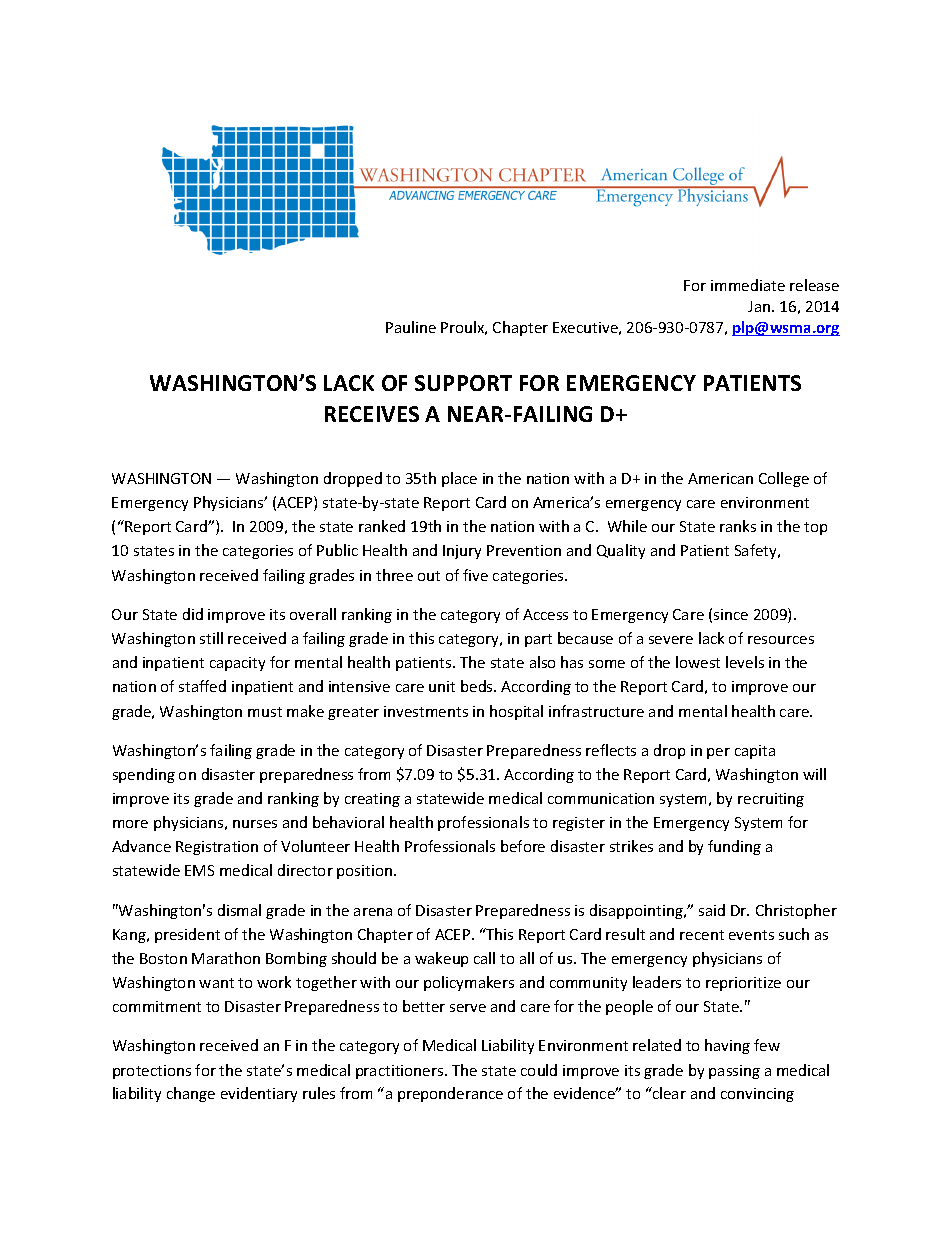  I want to click on nurses, so click(255, 824).
